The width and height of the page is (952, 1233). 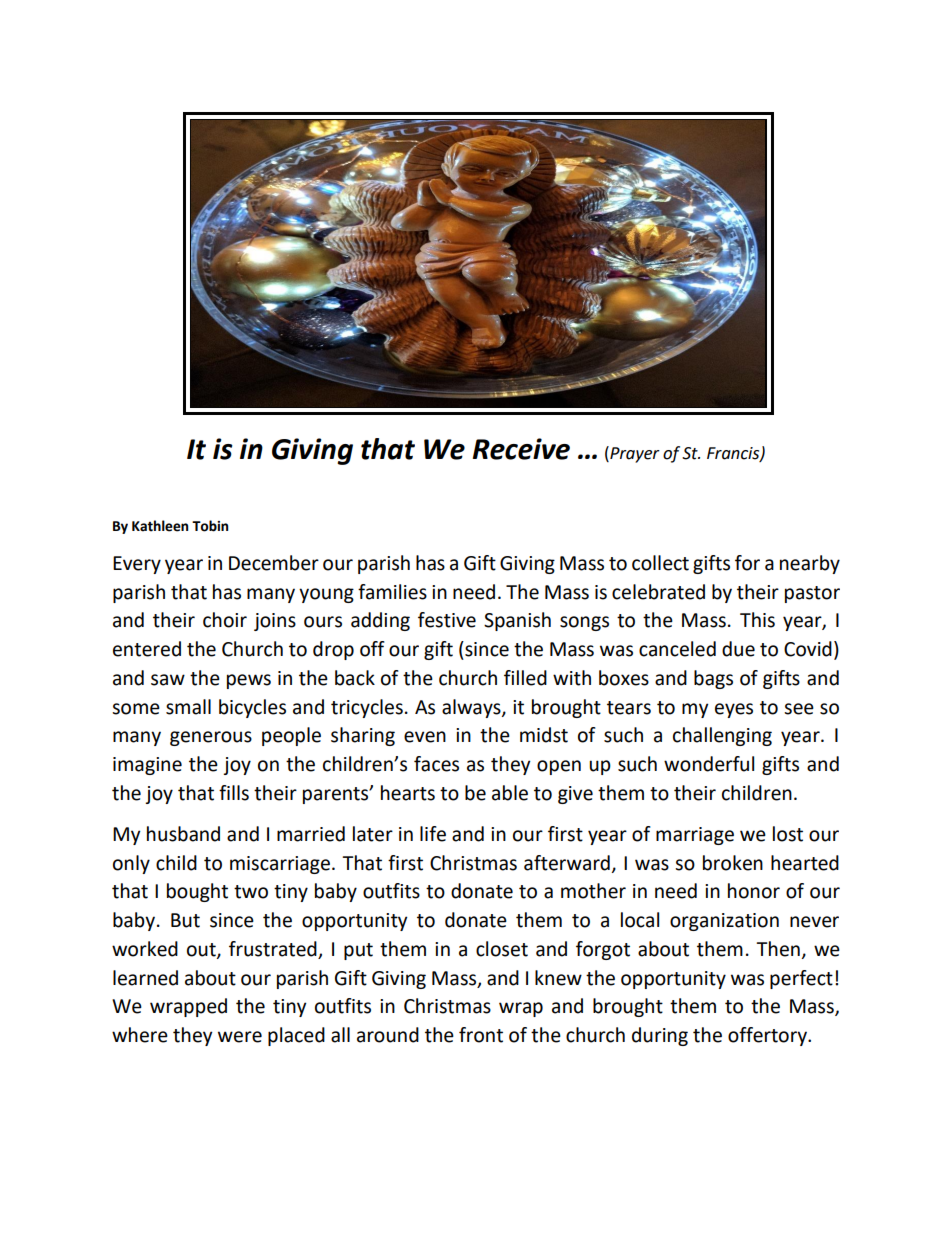 I want to click on collect, so click(x=660, y=563).
